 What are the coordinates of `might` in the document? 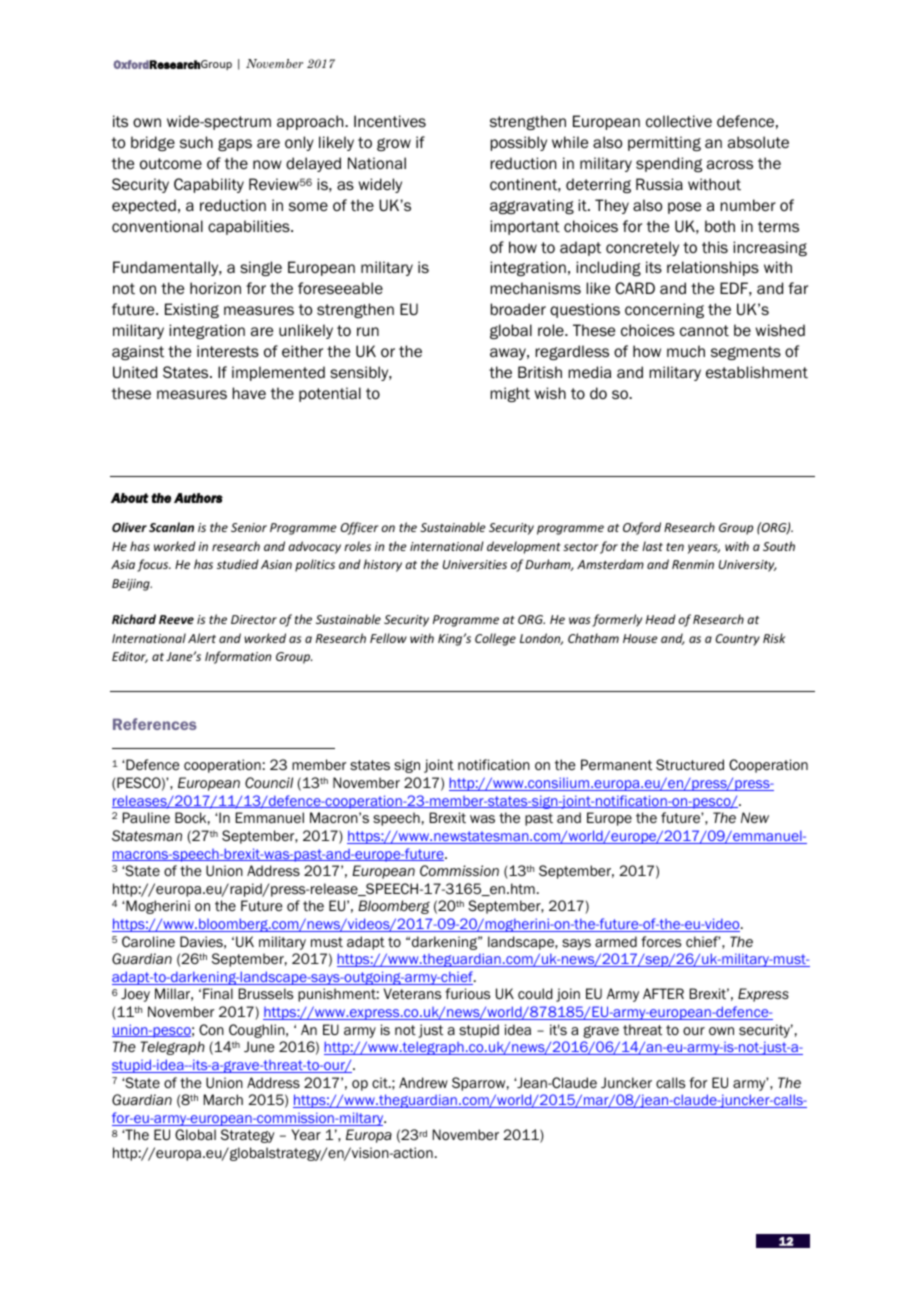 It's located at (510, 394).
